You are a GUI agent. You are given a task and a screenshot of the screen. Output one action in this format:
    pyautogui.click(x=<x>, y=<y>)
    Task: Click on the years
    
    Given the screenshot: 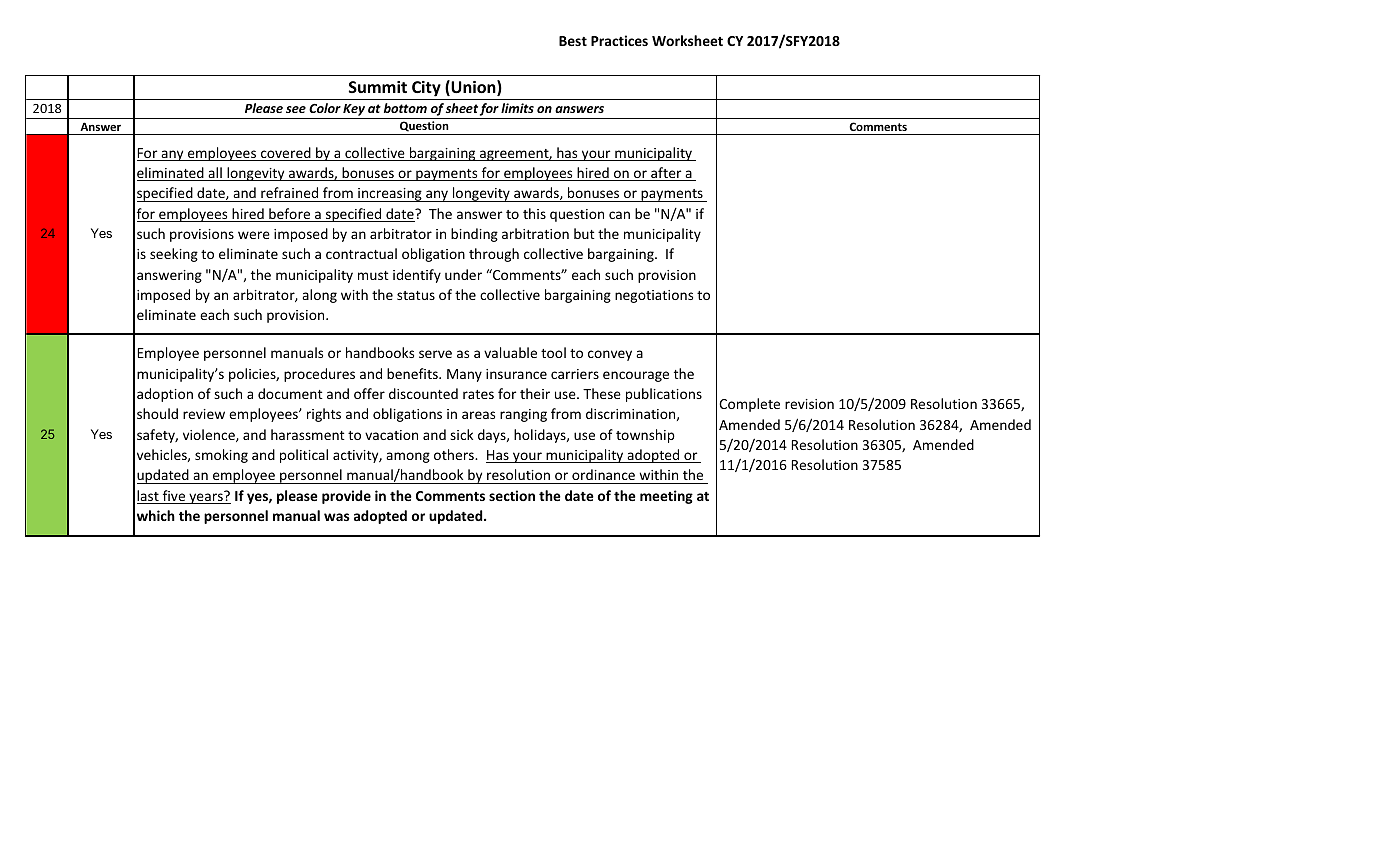 What is the action you would take?
    pyautogui.click(x=206, y=497)
